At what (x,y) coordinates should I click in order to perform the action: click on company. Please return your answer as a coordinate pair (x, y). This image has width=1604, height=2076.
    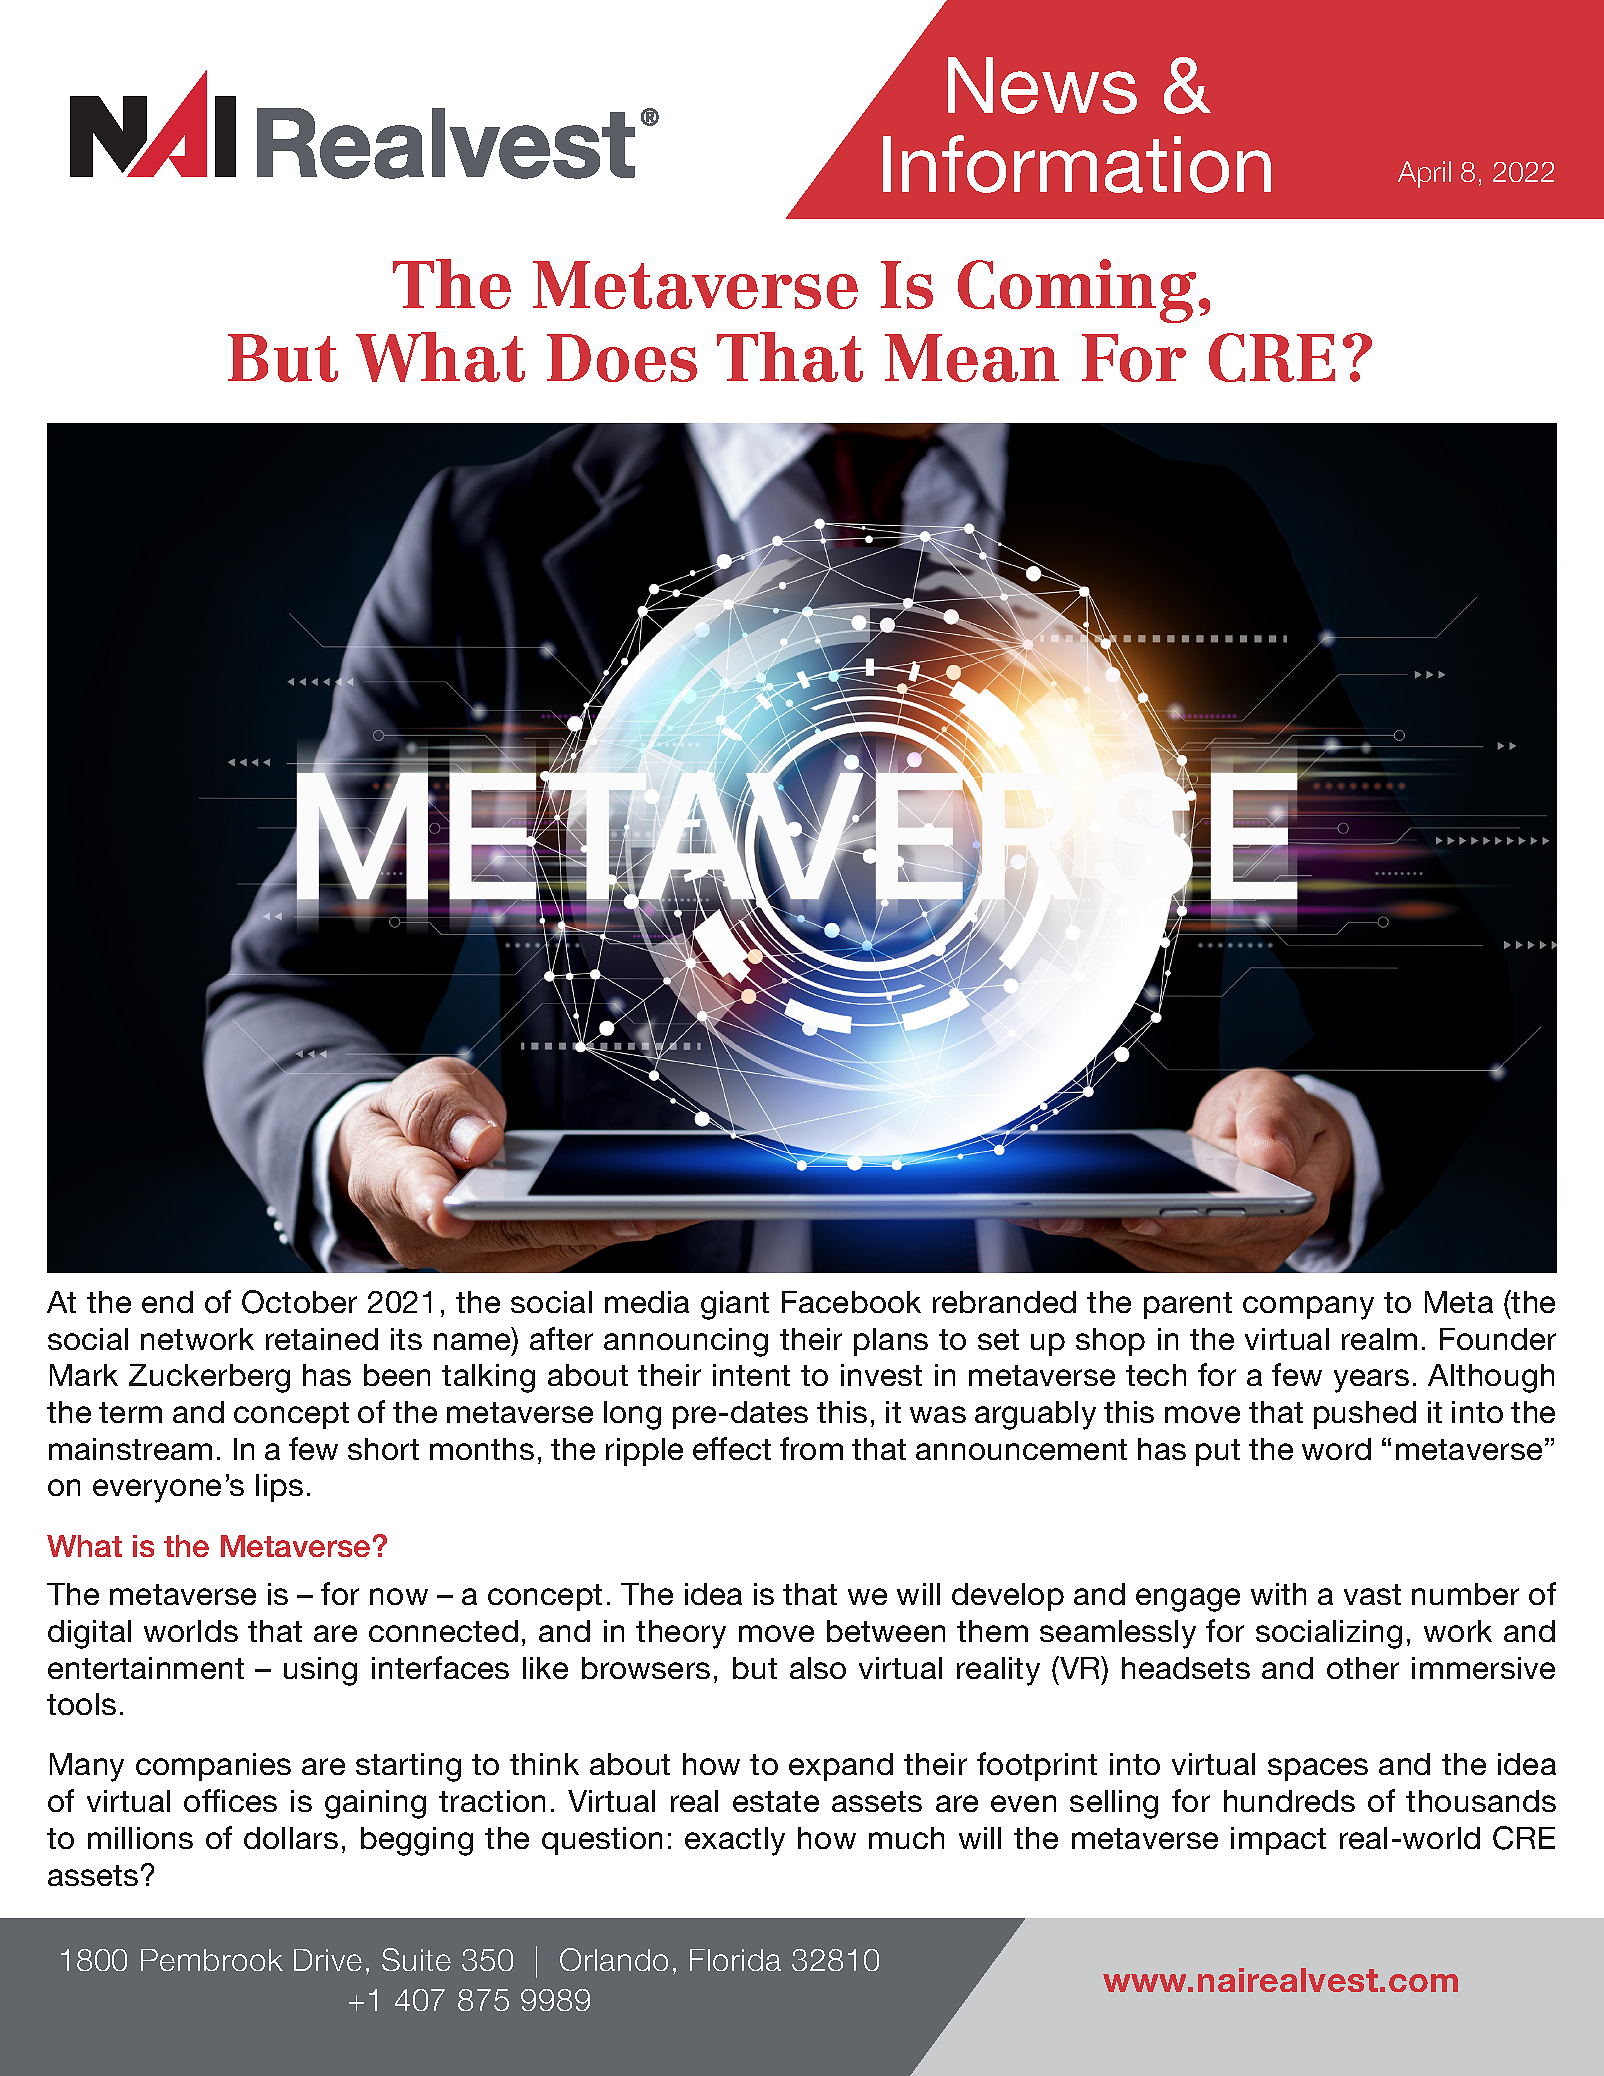
    Looking at the image, I should click on (1308, 1308).
